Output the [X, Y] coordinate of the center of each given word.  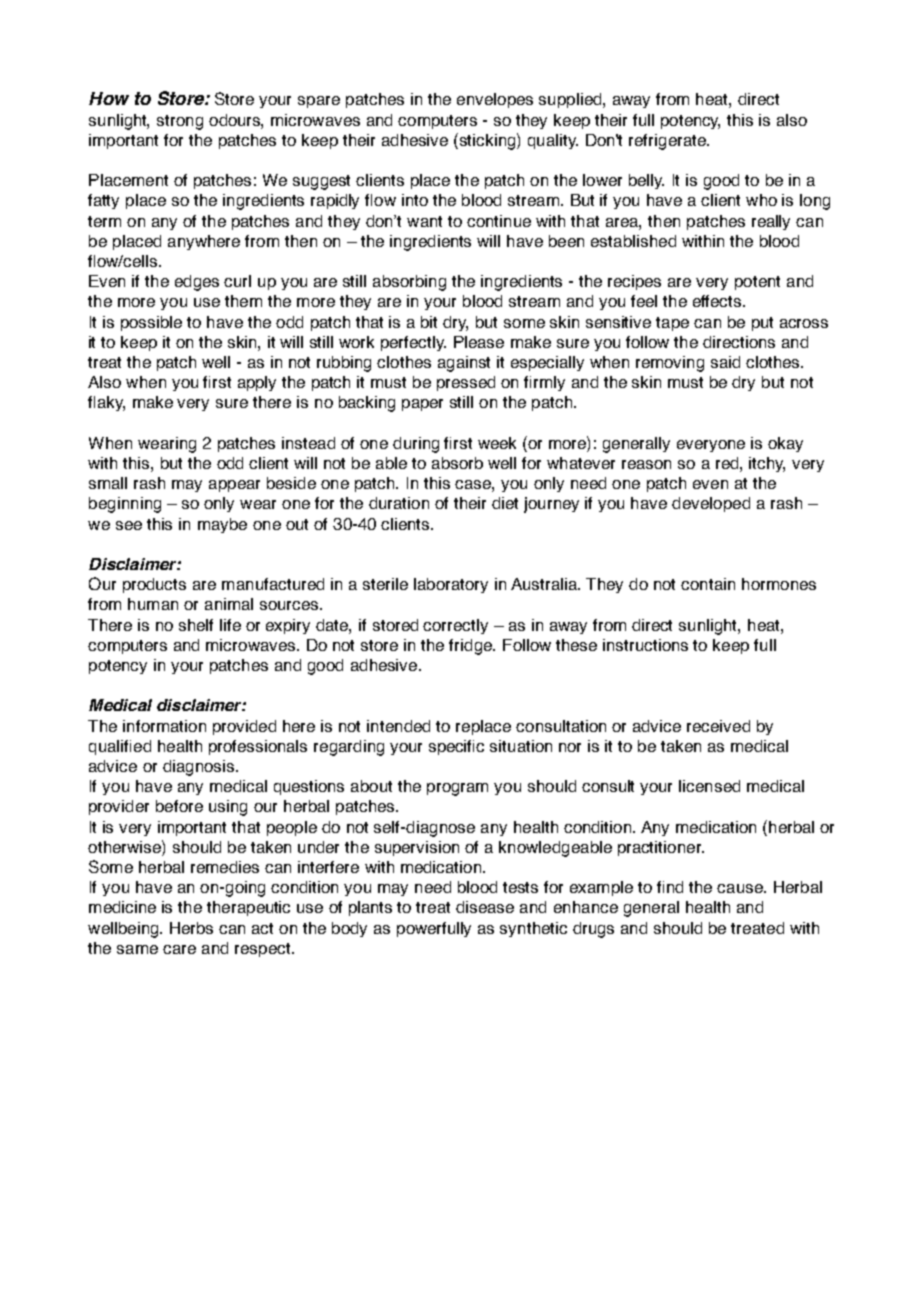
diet [505, 503]
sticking [489, 141]
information [164, 726]
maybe [222, 525]
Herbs [191, 928]
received [718, 726]
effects [718, 301]
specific [456, 747]
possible [151, 323]
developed [711, 504]
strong [180, 122]
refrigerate [668, 142]
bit [429, 322]
